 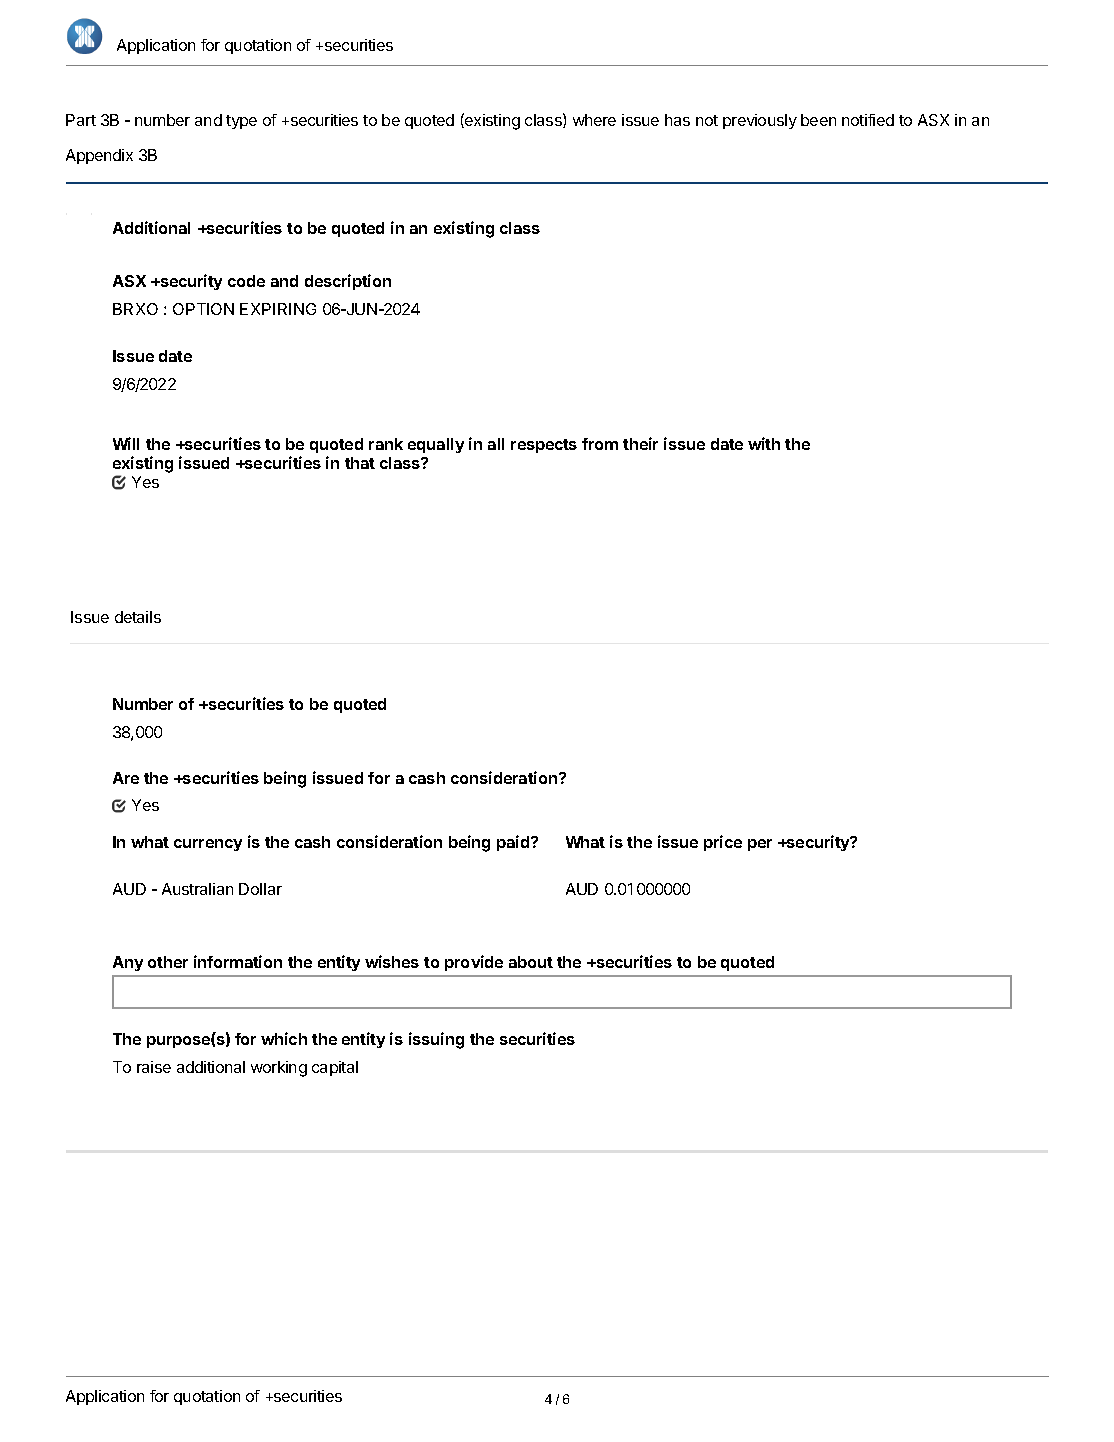 I want to click on with, so click(x=764, y=443).
